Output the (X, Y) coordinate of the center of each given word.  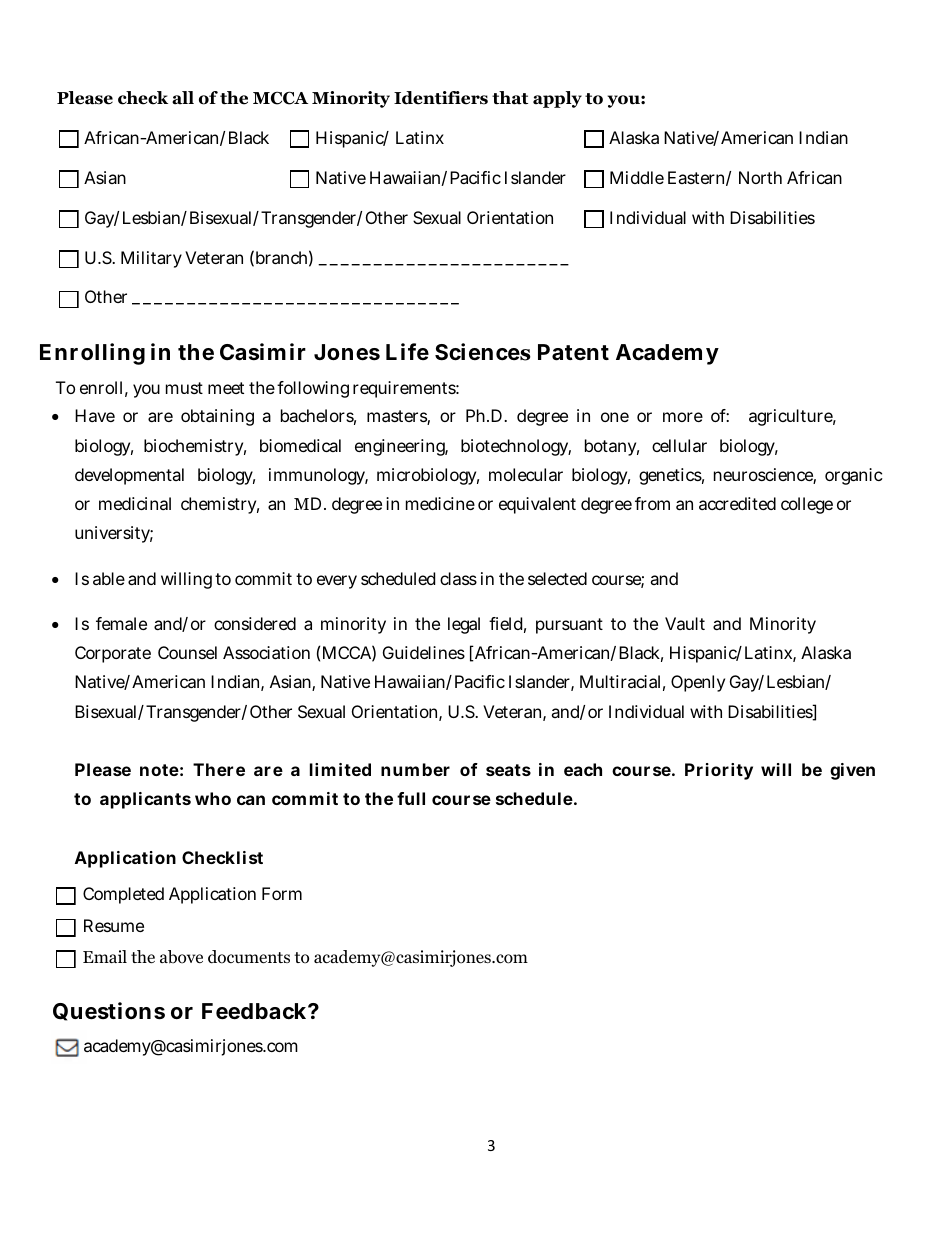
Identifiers (441, 98)
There (219, 769)
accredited (737, 503)
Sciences (483, 352)
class (458, 578)
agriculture (792, 417)
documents (249, 957)
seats (508, 770)
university (114, 534)
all (183, 98)
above (181, 957)
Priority (719, 771)
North (760, 177)
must (184, 388)
